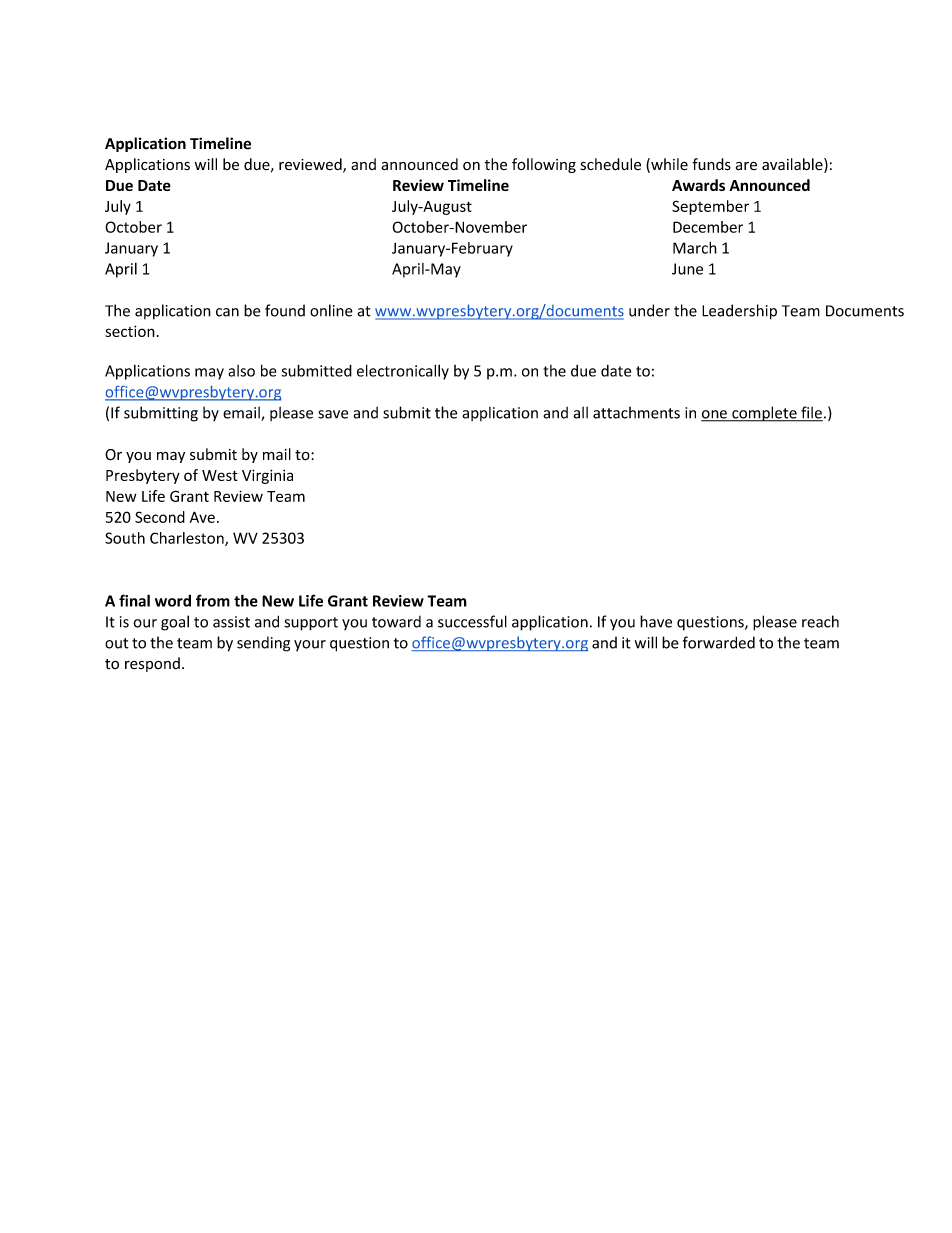 The width and height of the page is (952, 1233). Describe the element at coordinates (403, 372) in the page. I see `electronically` at that location.
